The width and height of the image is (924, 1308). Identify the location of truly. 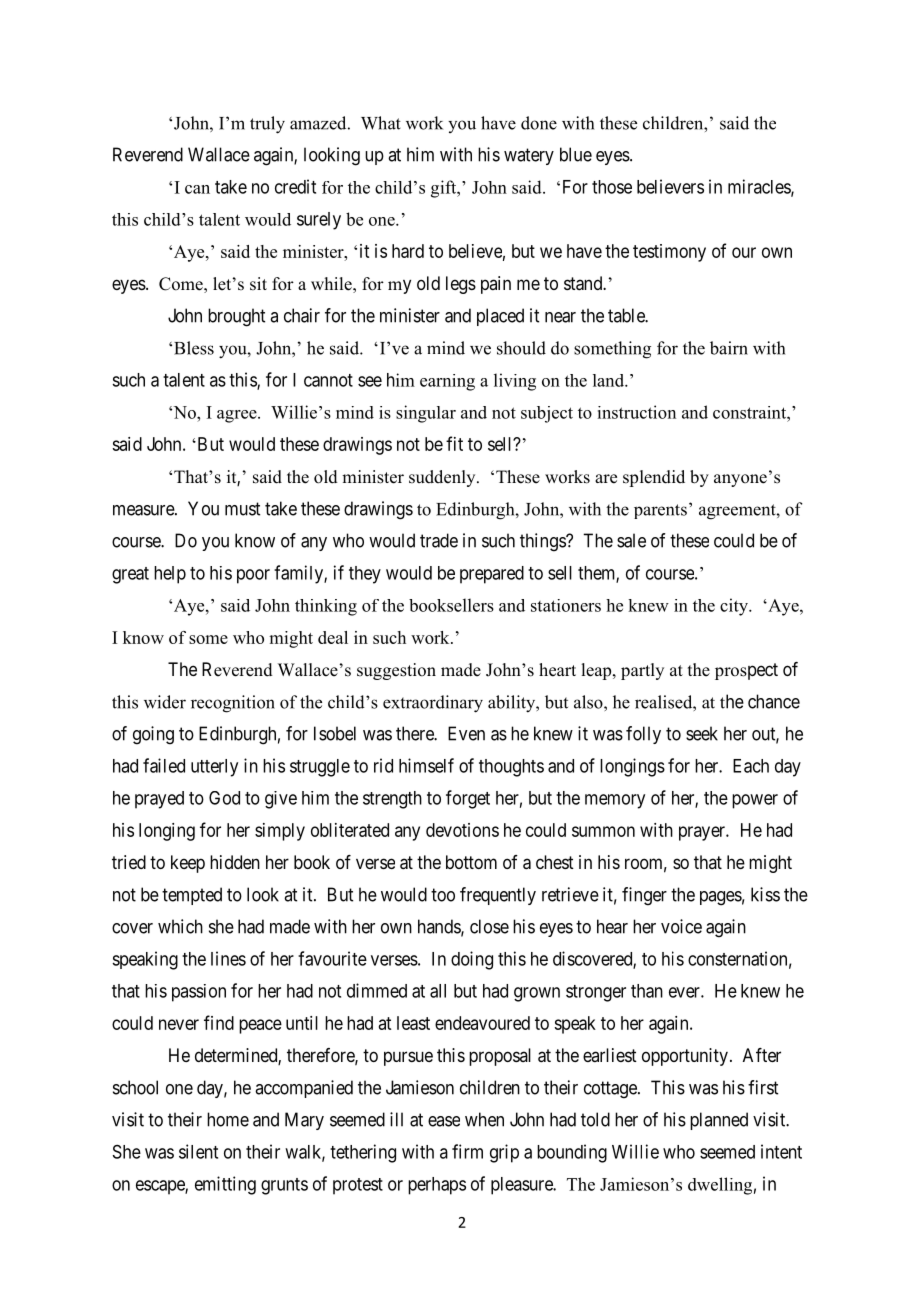
(267, 125).
